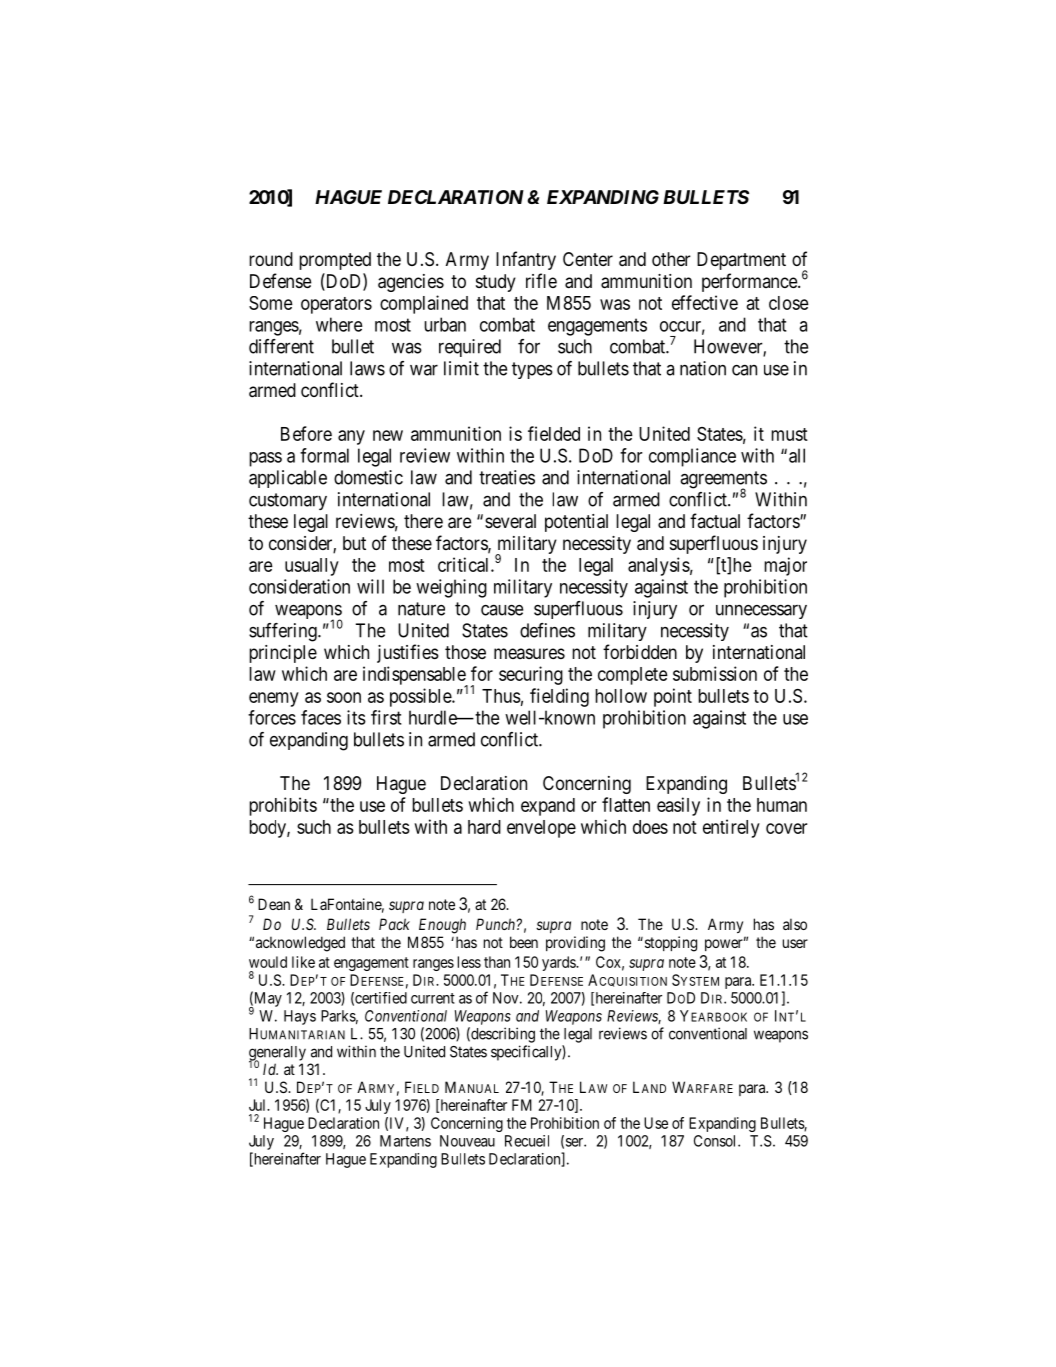  Describe the element at coordinates (741, 261) in the screenshot. I see `Department` at that location.
